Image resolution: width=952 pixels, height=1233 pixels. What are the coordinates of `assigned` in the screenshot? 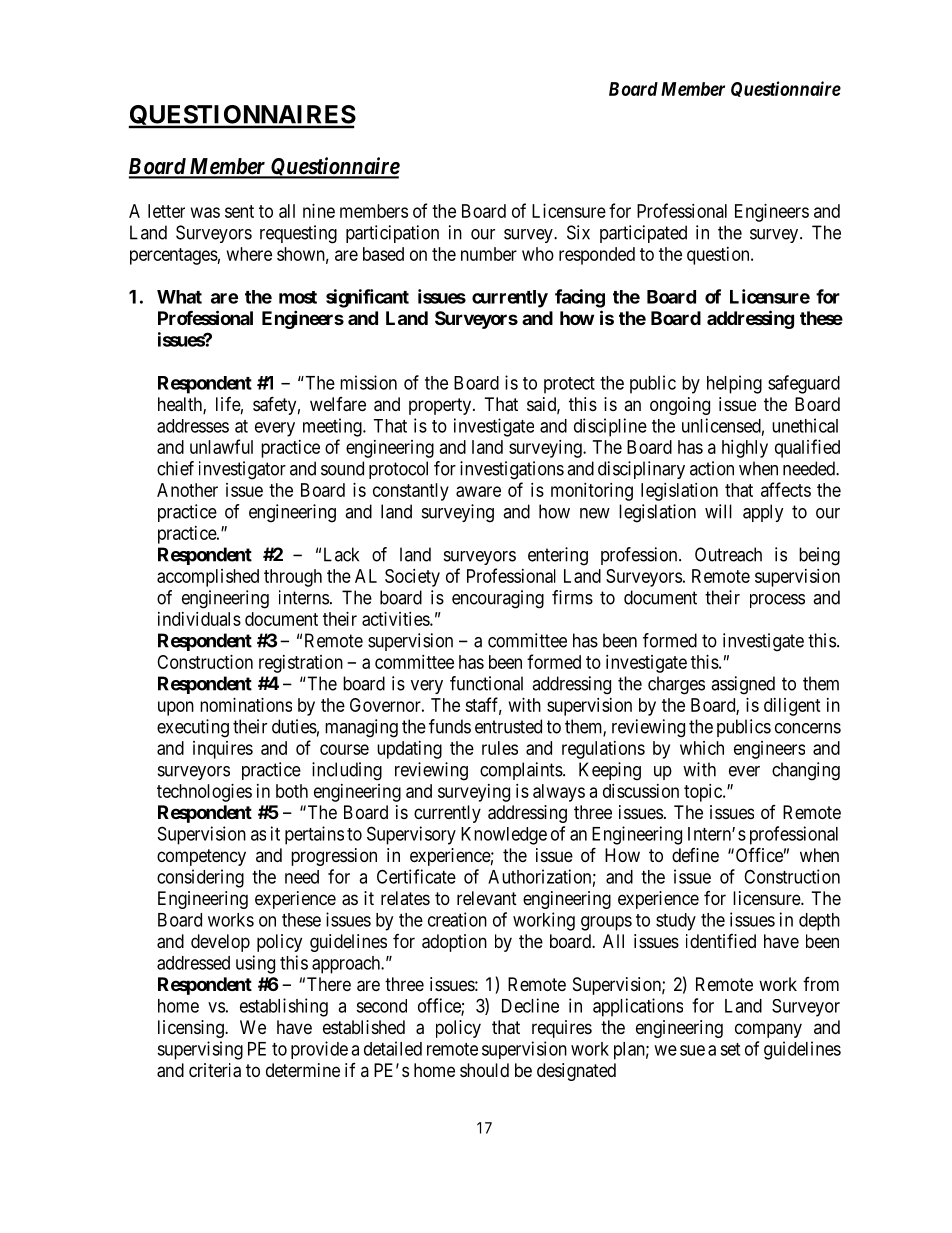 It's located at (743, 685).
